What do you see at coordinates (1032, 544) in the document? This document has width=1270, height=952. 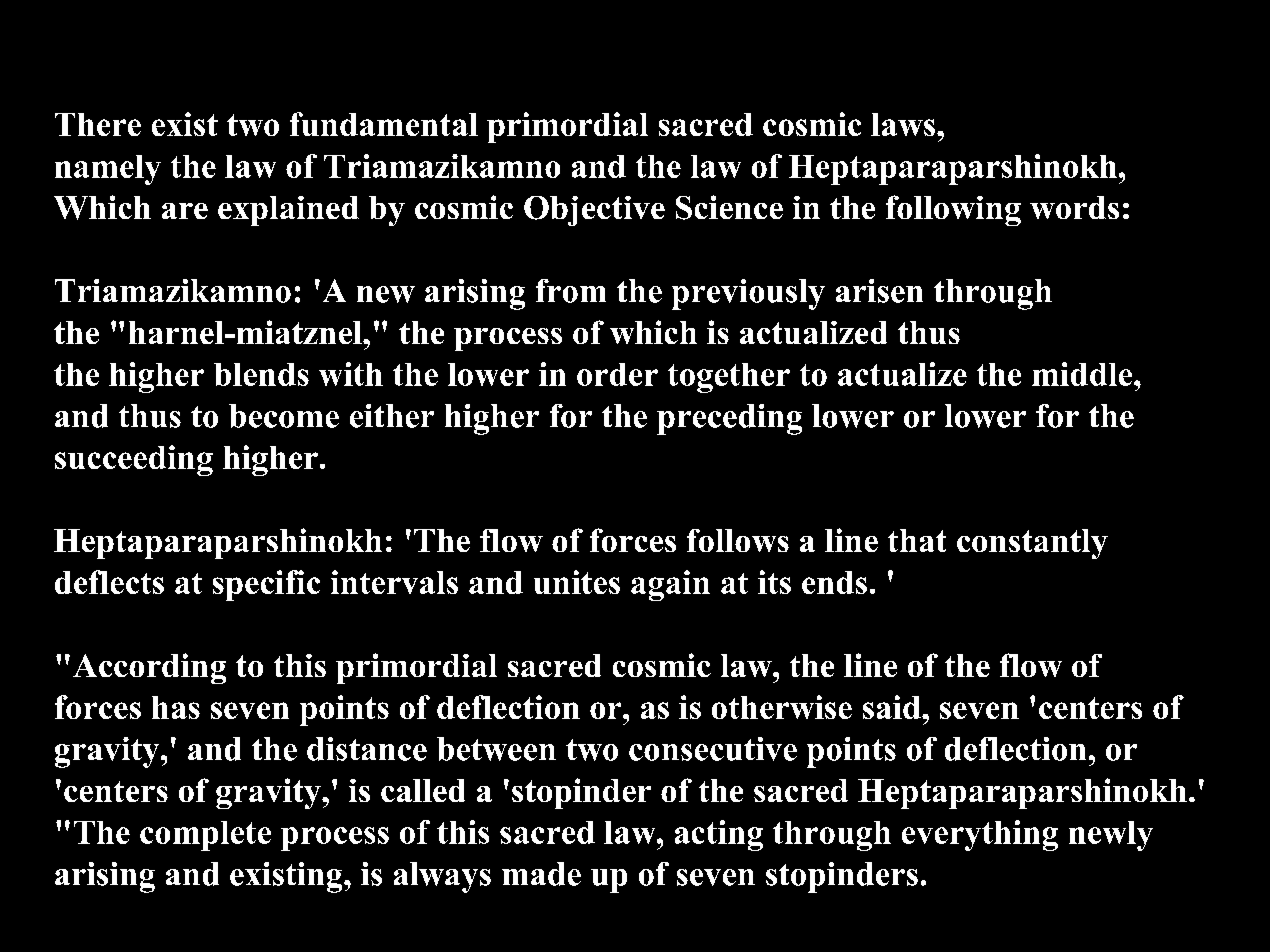 I see `constantly` at bounding box center [1032, 544].
